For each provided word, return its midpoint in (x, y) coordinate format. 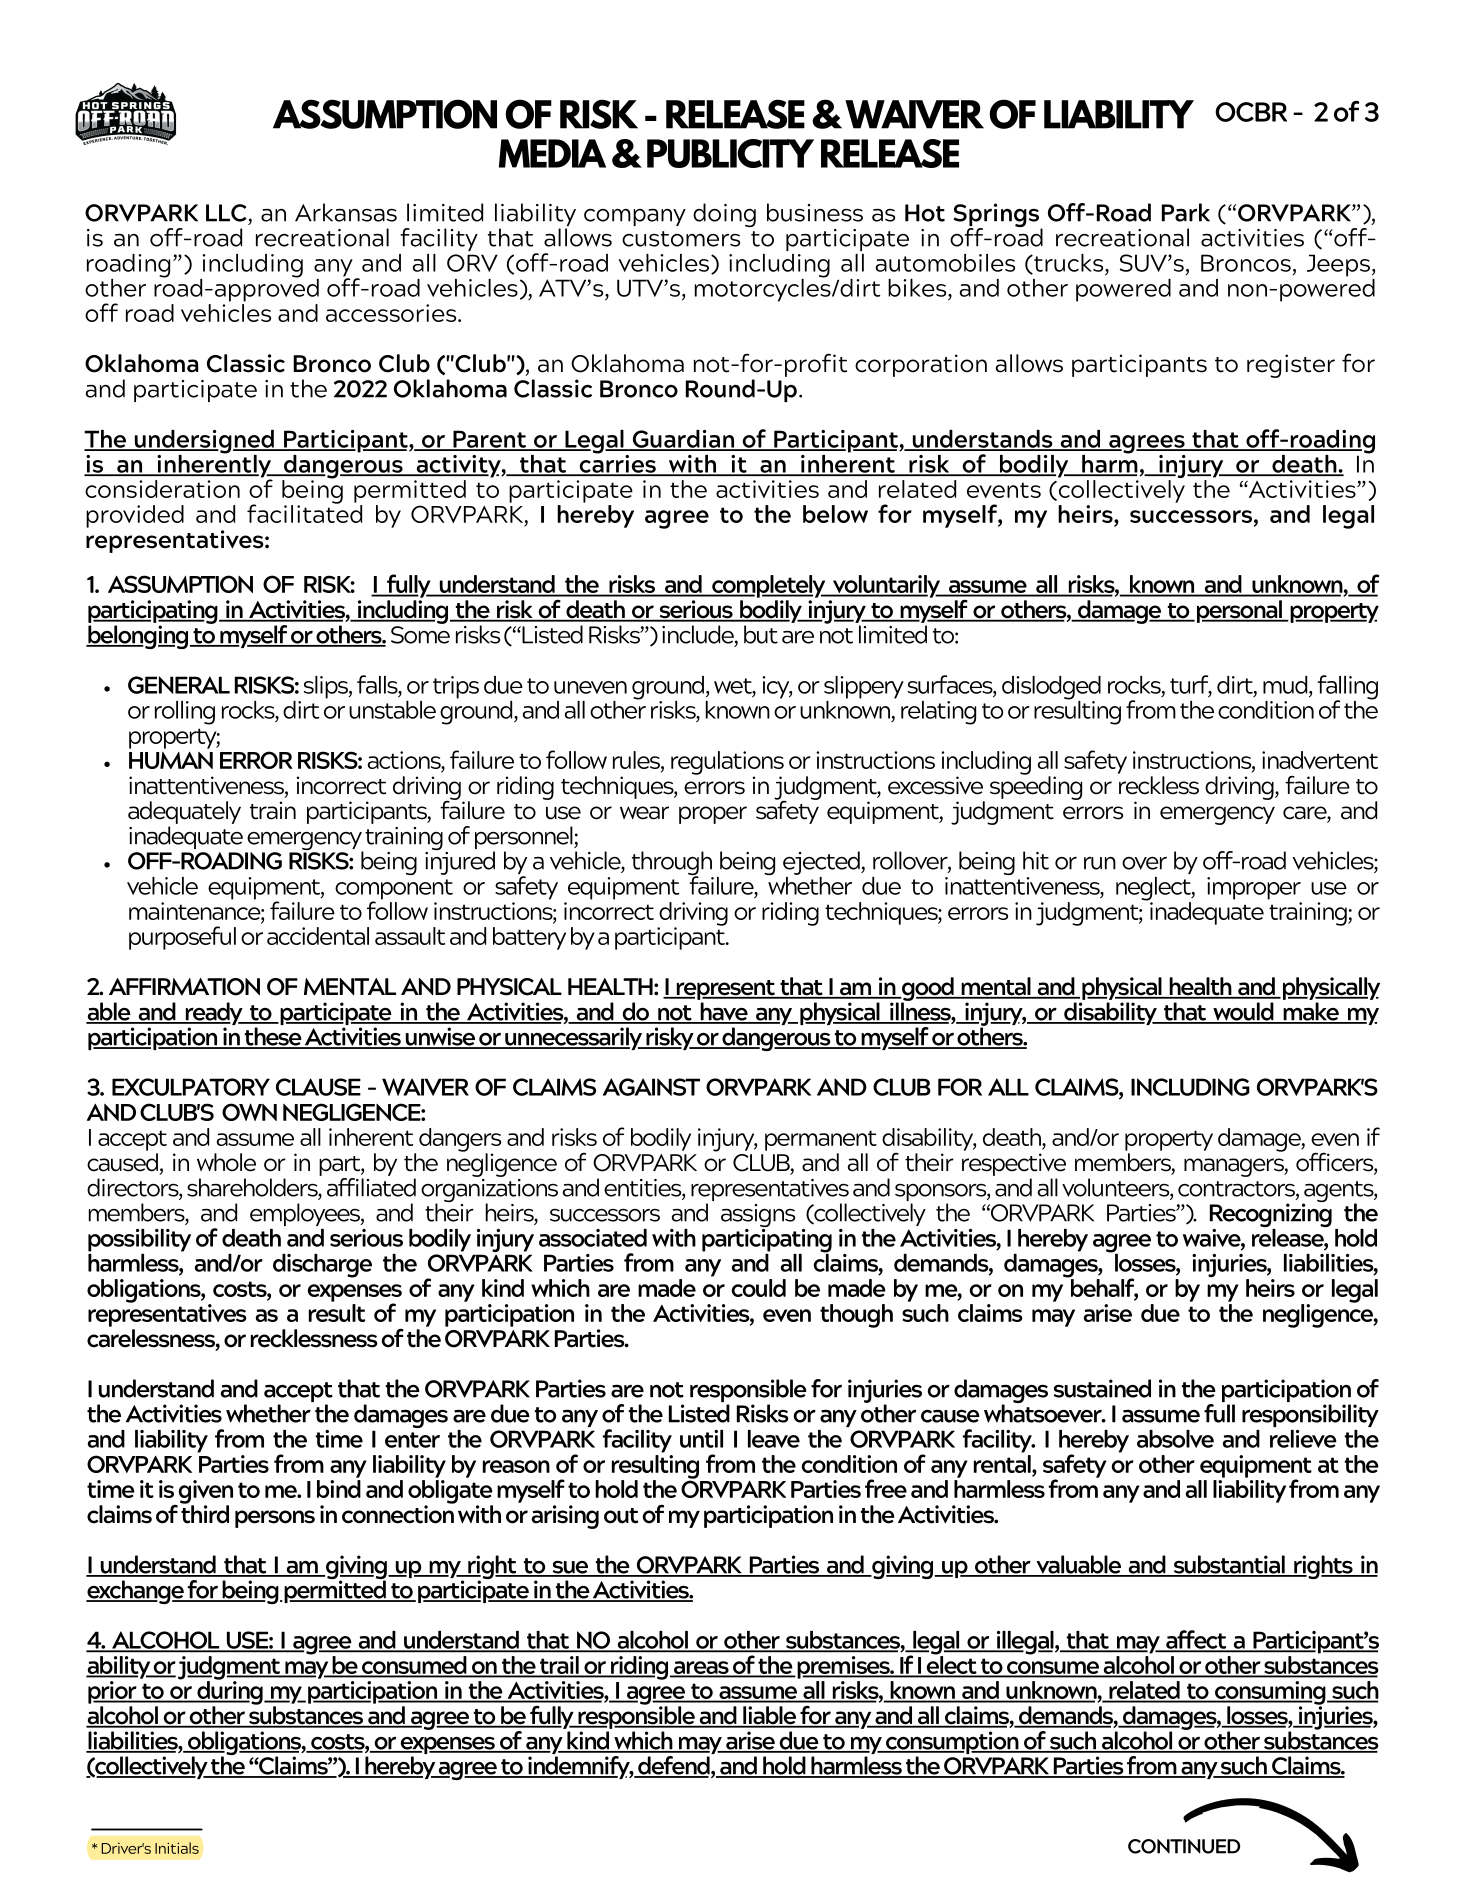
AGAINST (651, 1087)
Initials (177, 1848)
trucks (1069, 264)
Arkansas (346, 212)
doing (724, 215)
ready (214, 1015)
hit (1036, 860)
